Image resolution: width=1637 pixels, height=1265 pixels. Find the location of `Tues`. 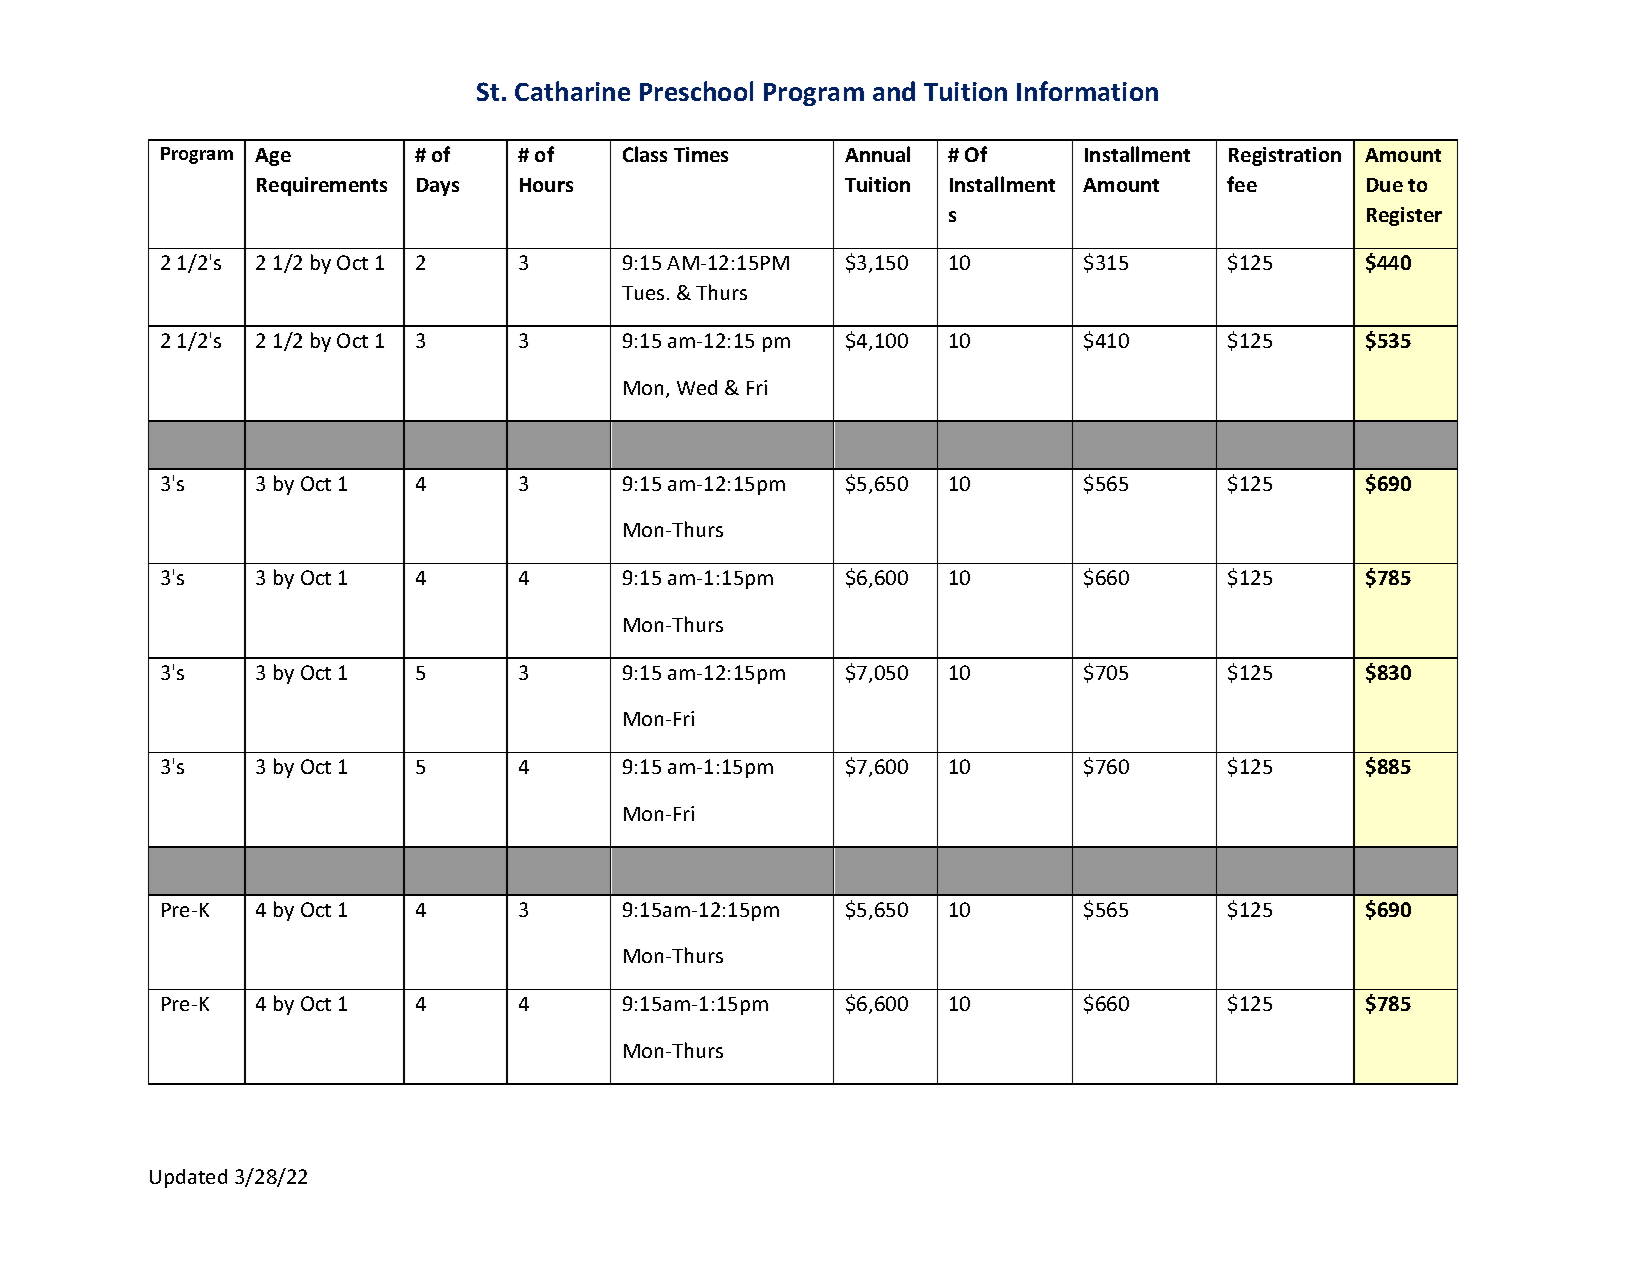

Tues is located at coordinates (643, 293).
